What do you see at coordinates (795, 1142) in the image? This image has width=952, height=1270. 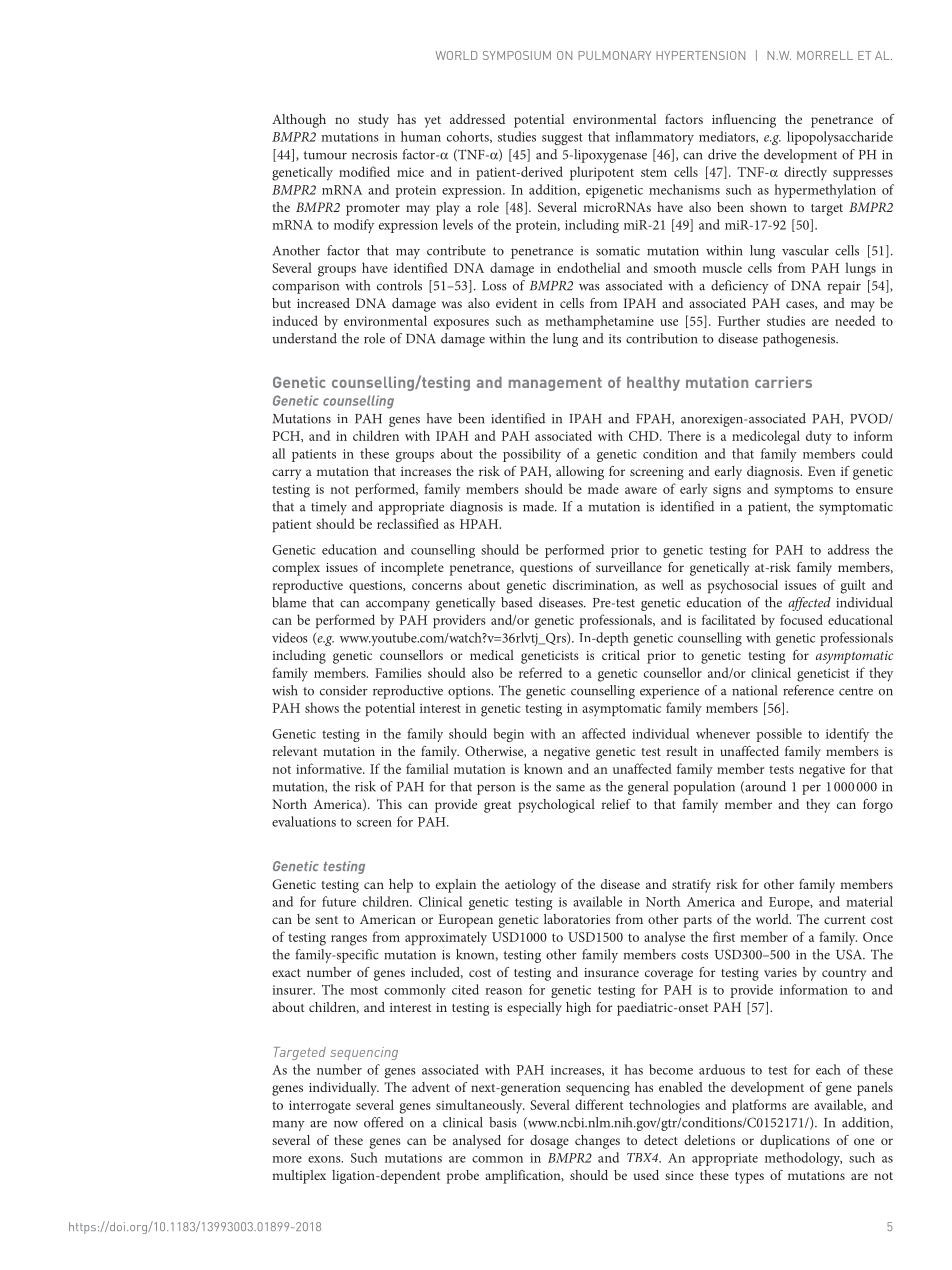 I see `duplications` at bounding box center [795, 1142].
